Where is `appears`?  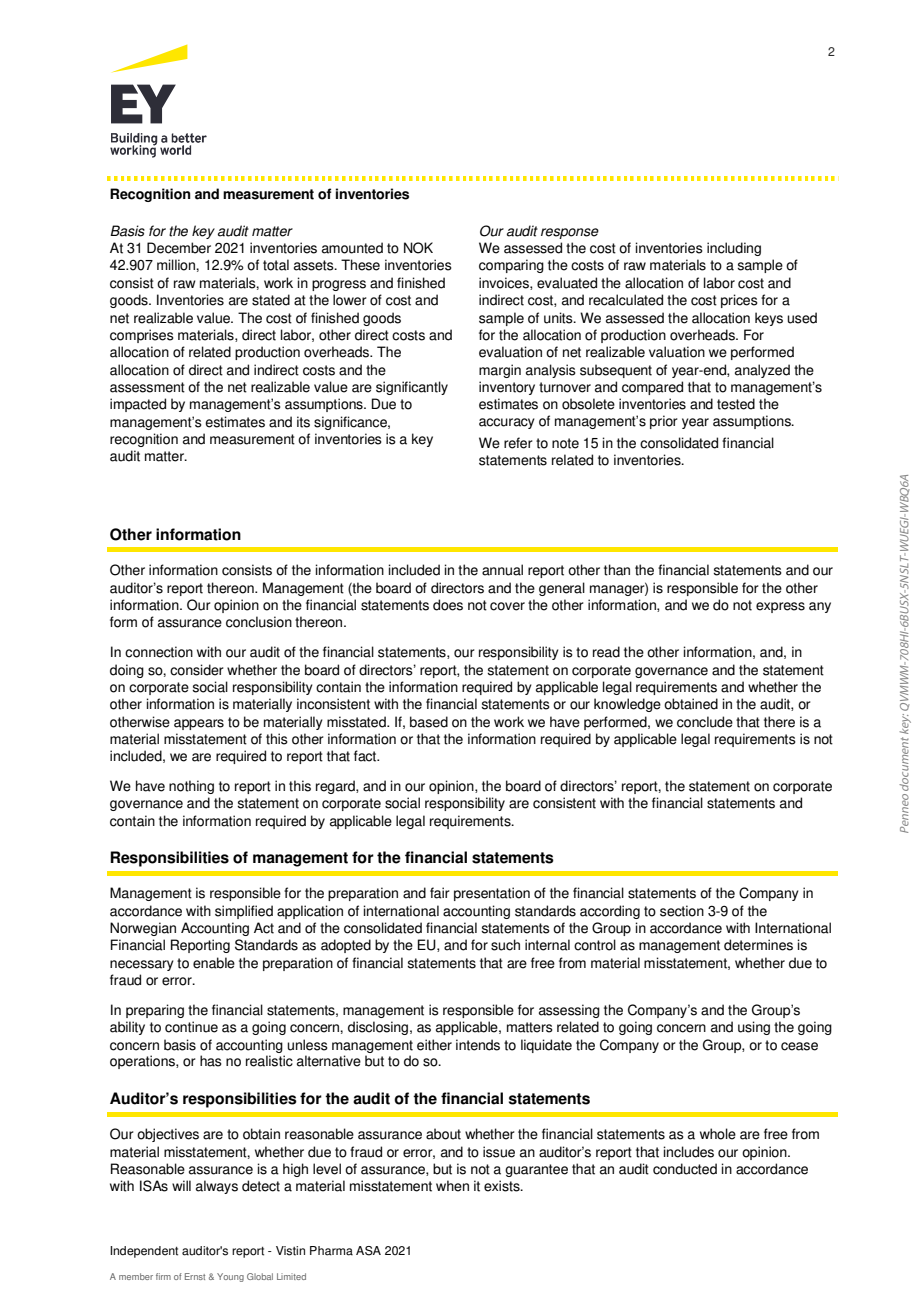
appears is located at coordinates (199, 724).
